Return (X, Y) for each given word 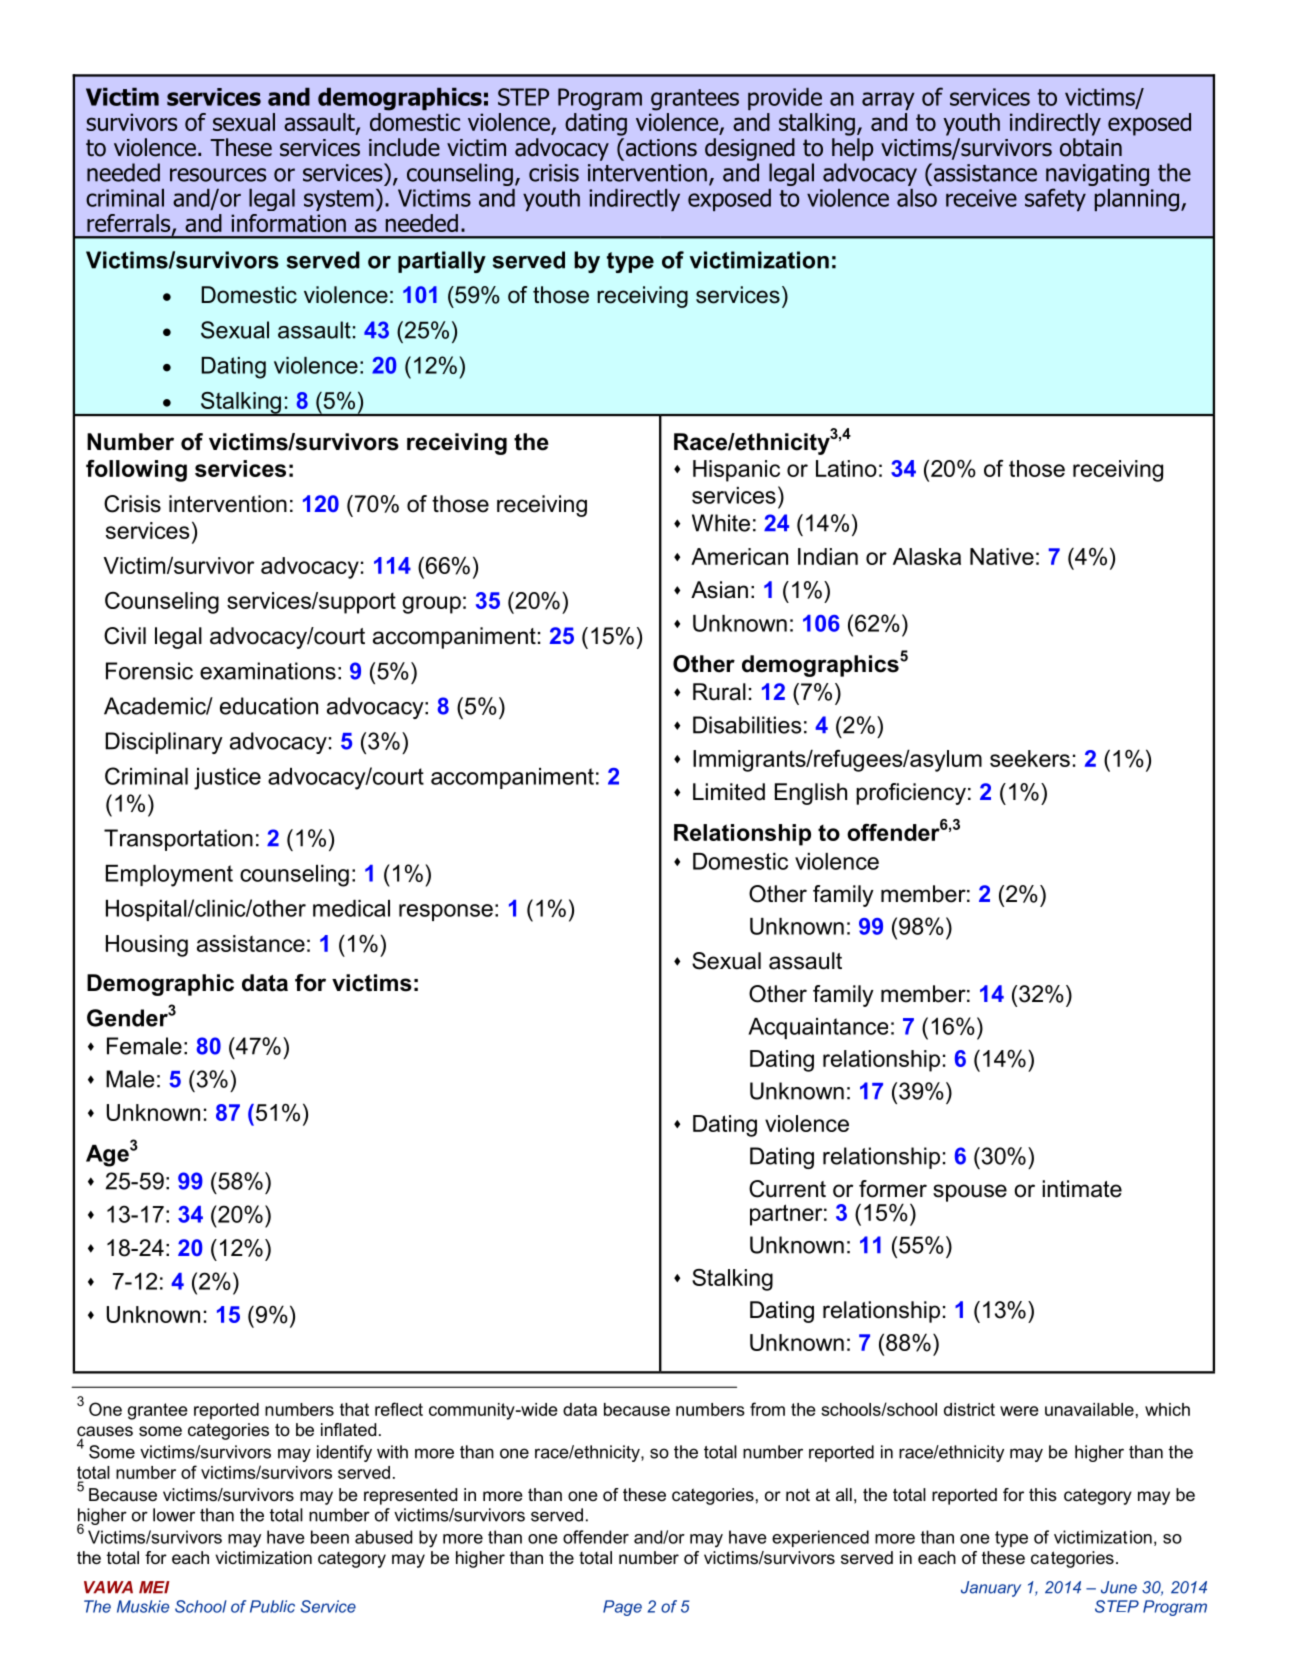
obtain (1091, 147)
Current (787, 1189)
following (136, 471)
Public (272, 1606)
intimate (1082, 1189)
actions (660, 147)
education (269, 706)
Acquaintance (818, 1028)
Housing (147, 946)
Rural (719, 692)
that (354, 1409)
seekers (1030, 758)
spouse (970, 1193)
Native (1002, 556)
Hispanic (736, 471)
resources (218, 175)
